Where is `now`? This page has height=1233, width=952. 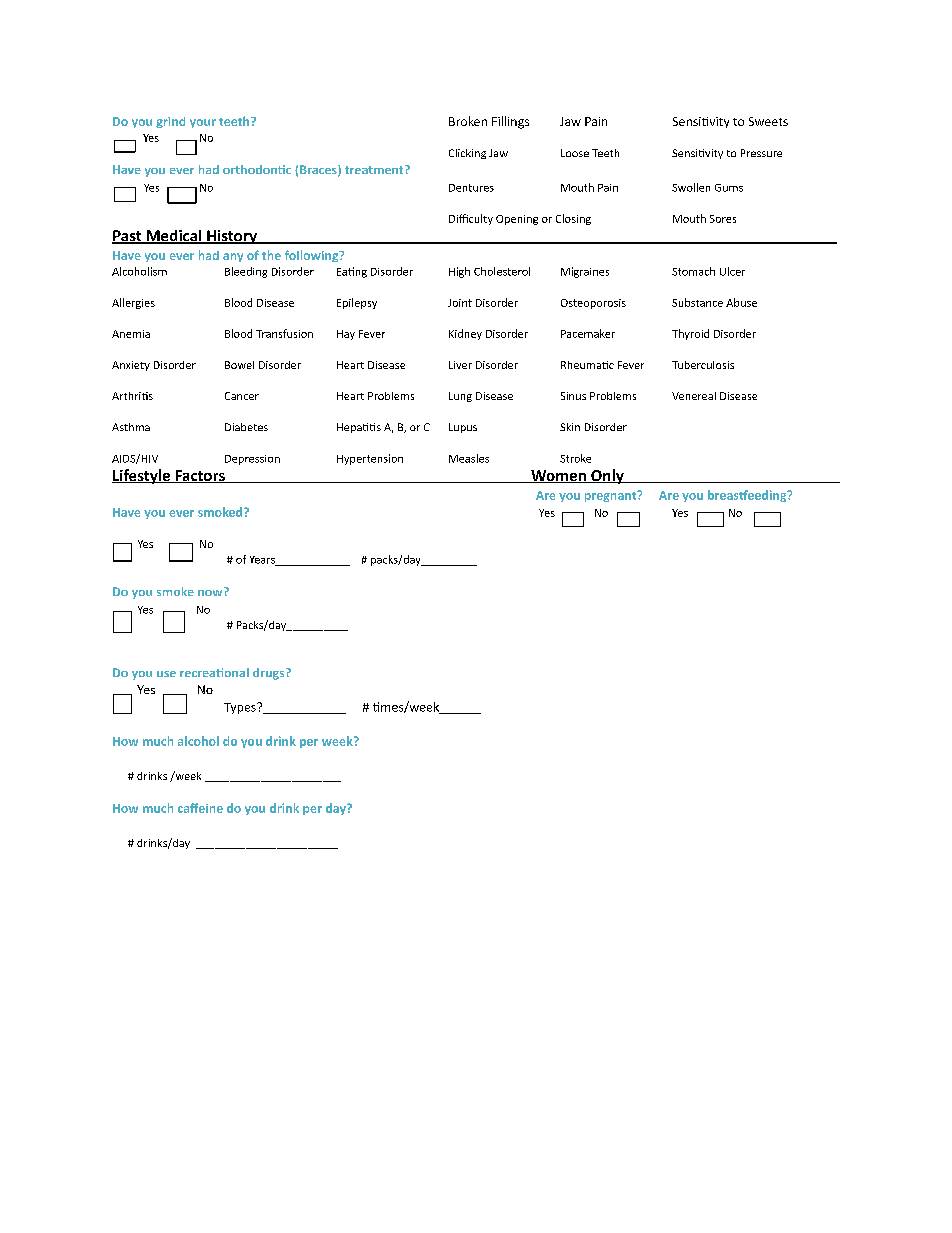
now is located at coordinates (211, 591).
